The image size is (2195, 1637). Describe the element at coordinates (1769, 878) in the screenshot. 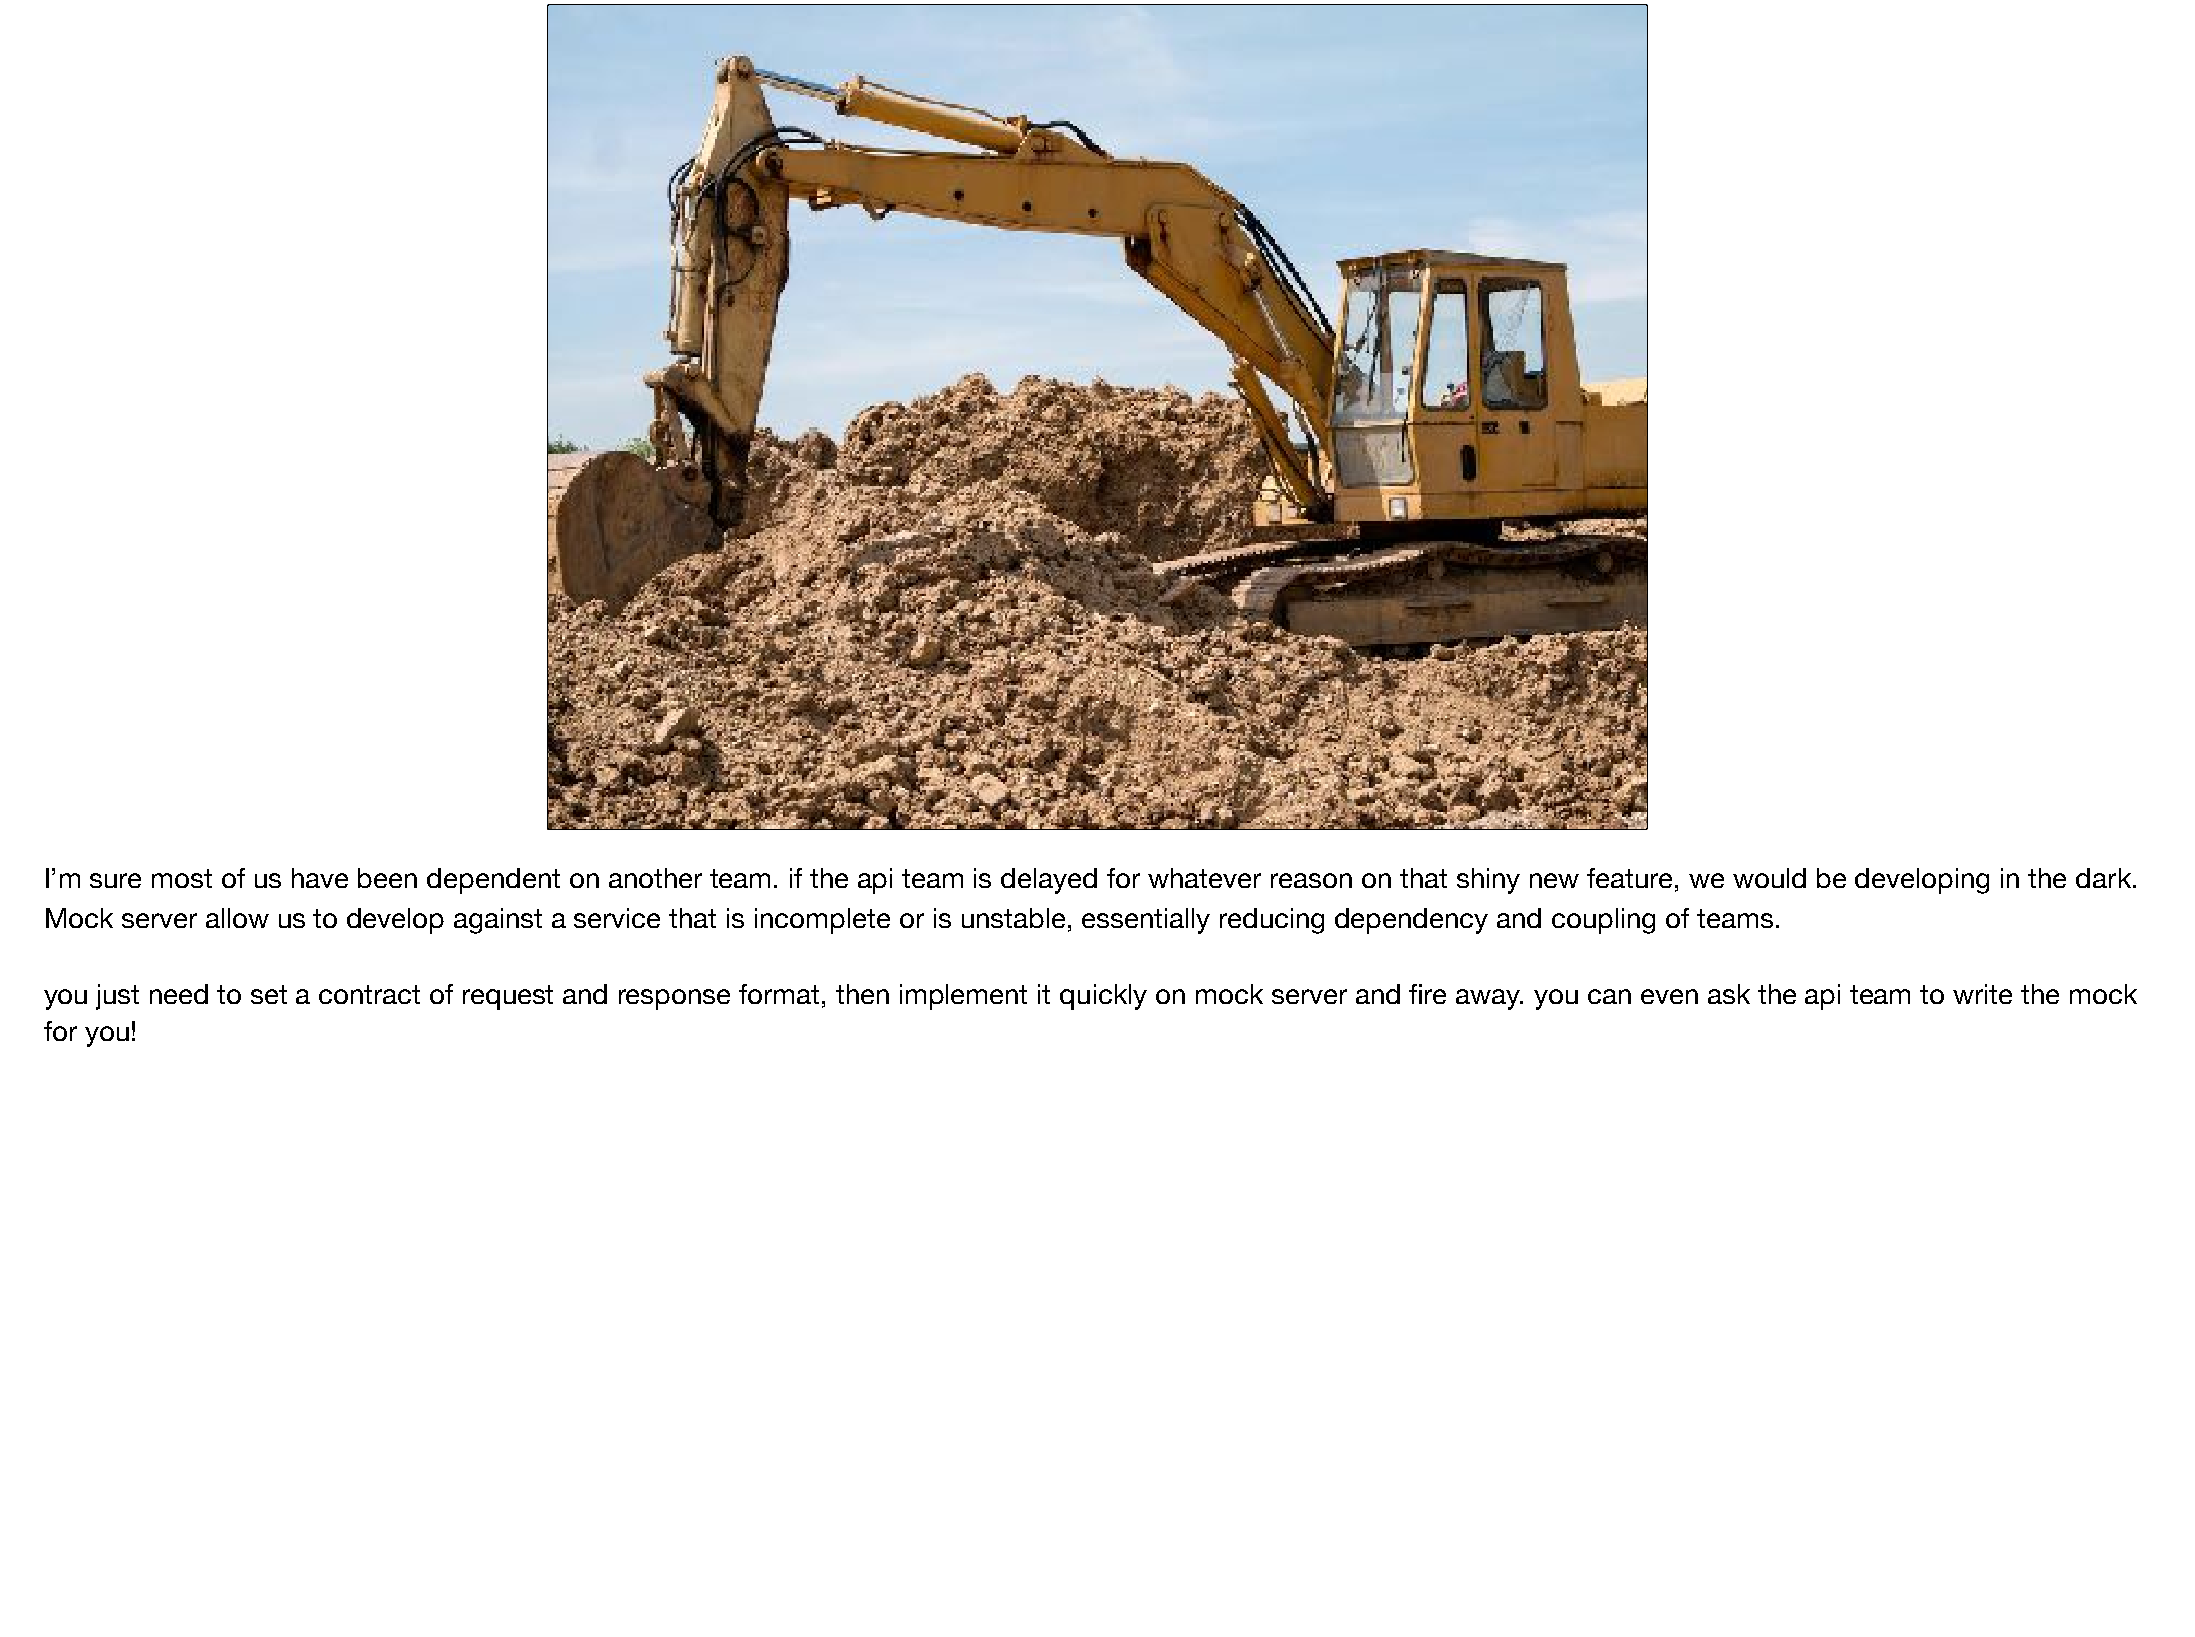

I see `would` at that location.
